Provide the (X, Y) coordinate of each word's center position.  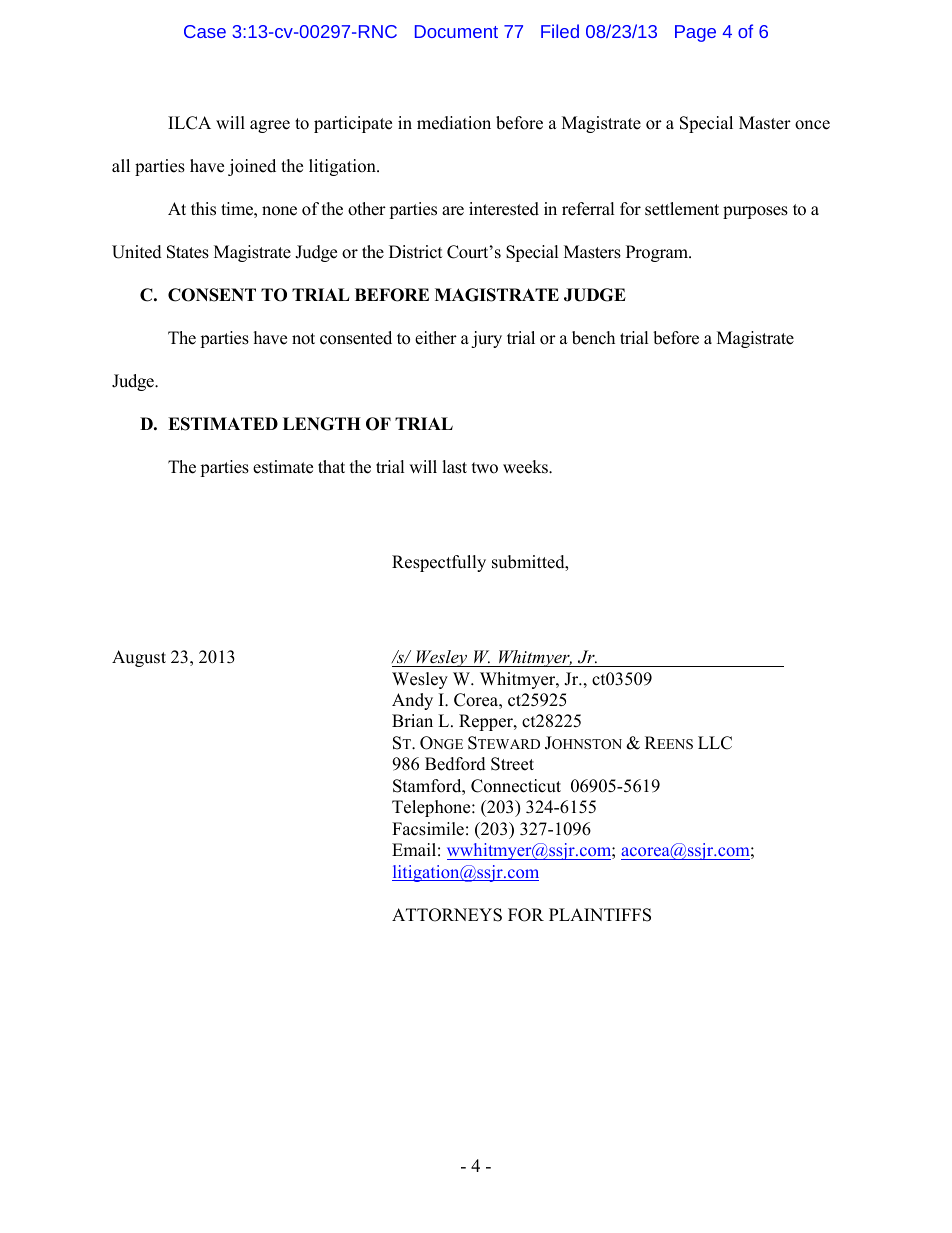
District (416, 252)
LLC (715, 743)
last (454, 467)
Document (456, 31)
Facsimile (428, 829)
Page (695, 33)
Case (205, 31)
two (485, 468)
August (139, 658)
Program (658, 253)
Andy (412, 701)
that (331, 466)
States (188, 252)
